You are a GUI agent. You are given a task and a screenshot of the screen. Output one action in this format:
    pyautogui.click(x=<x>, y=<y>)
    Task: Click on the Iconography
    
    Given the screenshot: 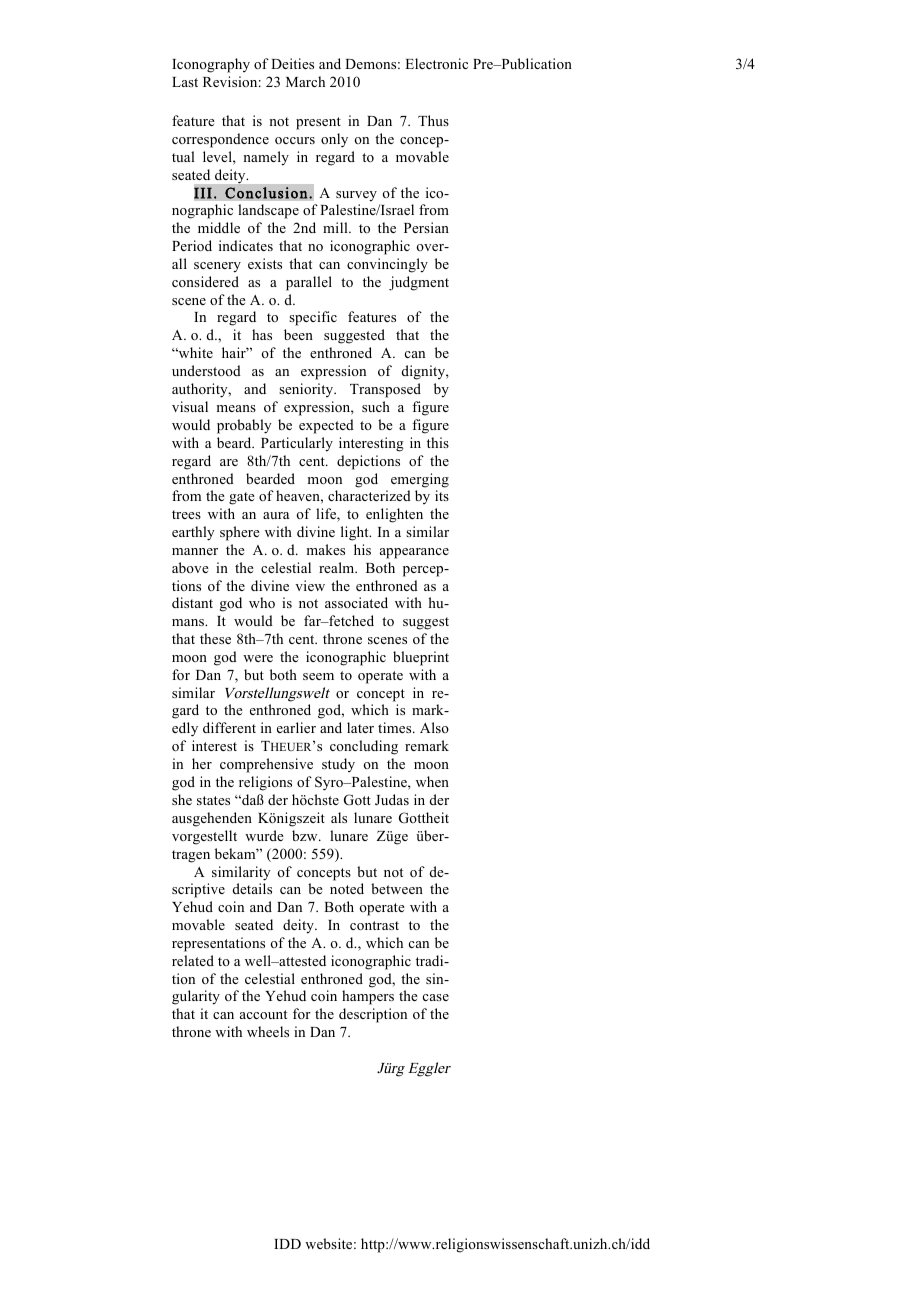 What is the action you would take?
    pyautogui.click(x=211, y=65)
